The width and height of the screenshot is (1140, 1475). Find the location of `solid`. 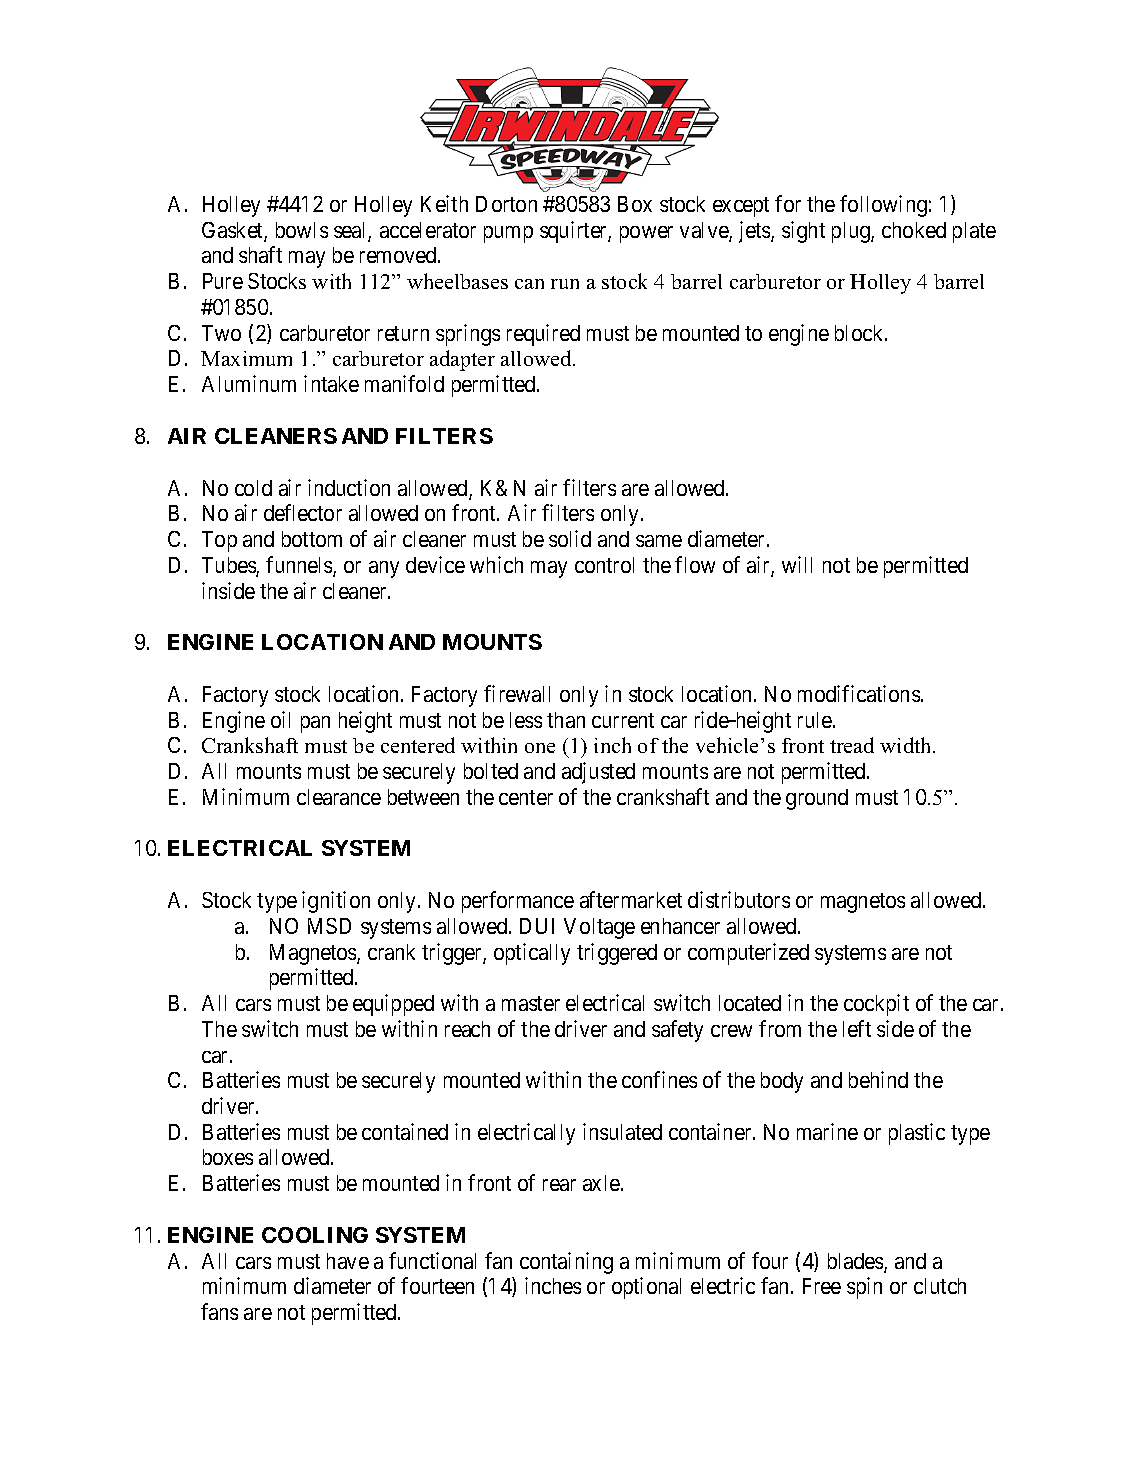

solid is located at coordinates (570, 538).
